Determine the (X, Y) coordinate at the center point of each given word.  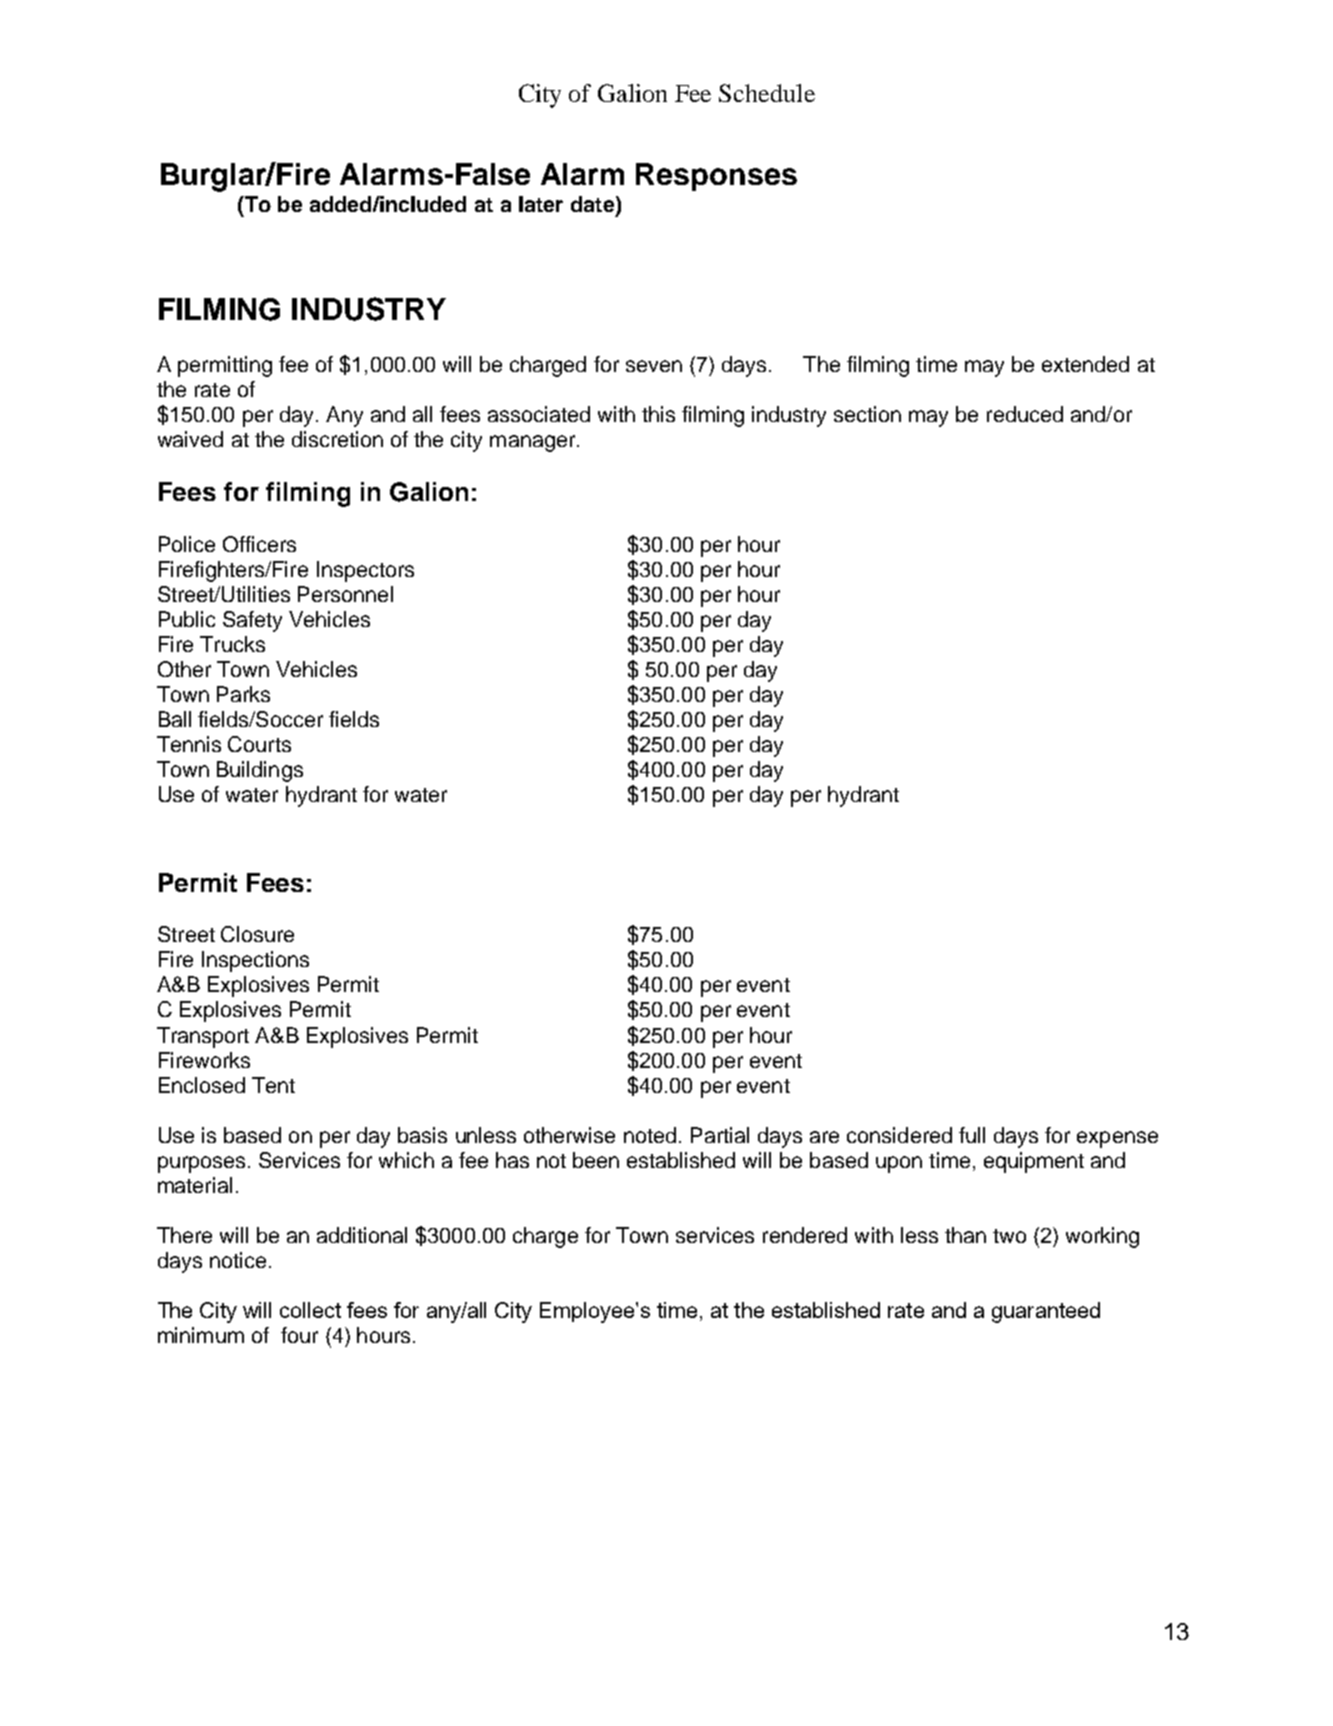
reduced (1025, 414)
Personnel (345, 594)
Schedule (767, 93)
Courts (259, 744)
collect (310, 1310)
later (541, 204)
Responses (716, 177)
